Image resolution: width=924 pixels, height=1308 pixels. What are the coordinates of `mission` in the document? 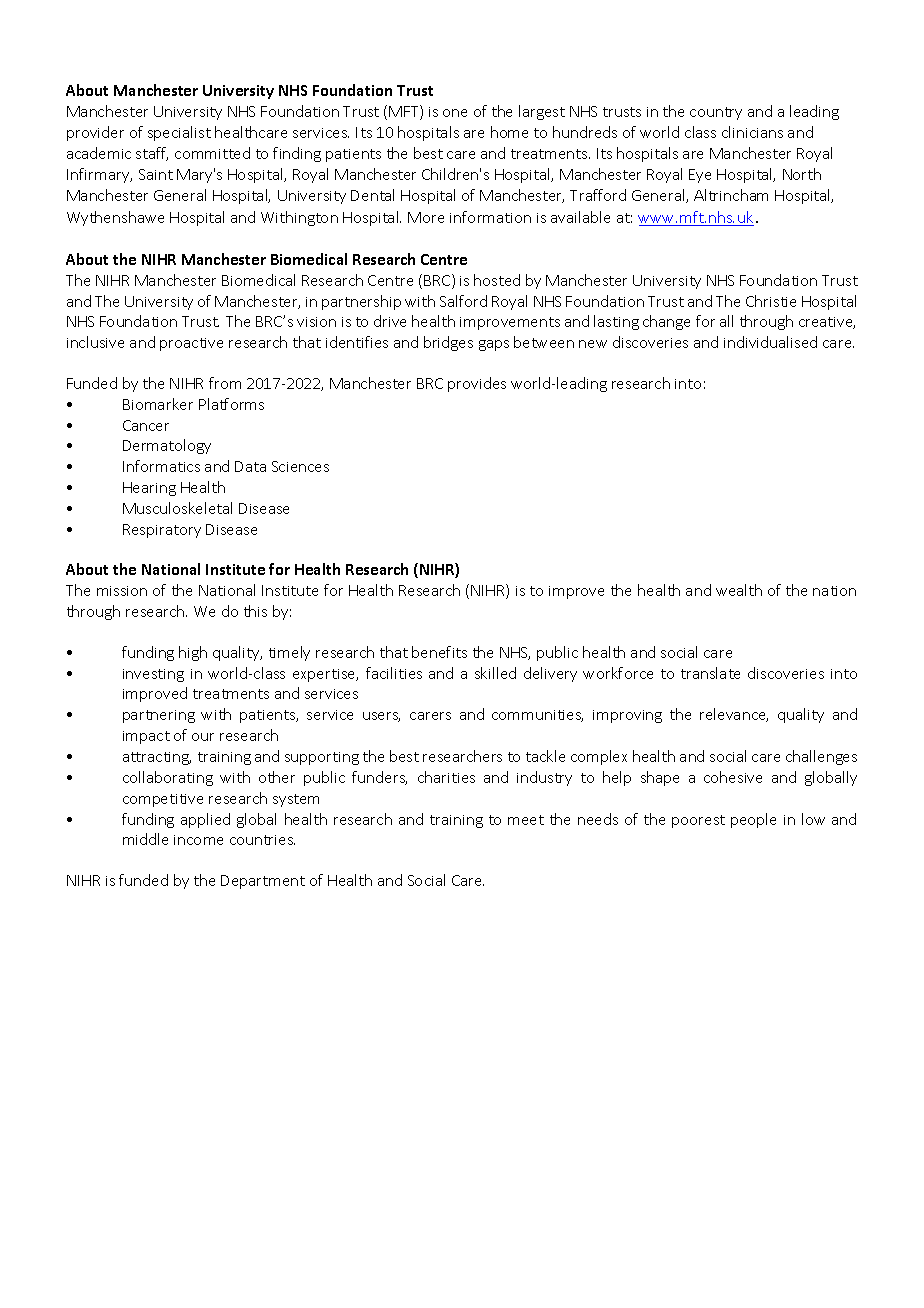 It's located at (122, 591).
